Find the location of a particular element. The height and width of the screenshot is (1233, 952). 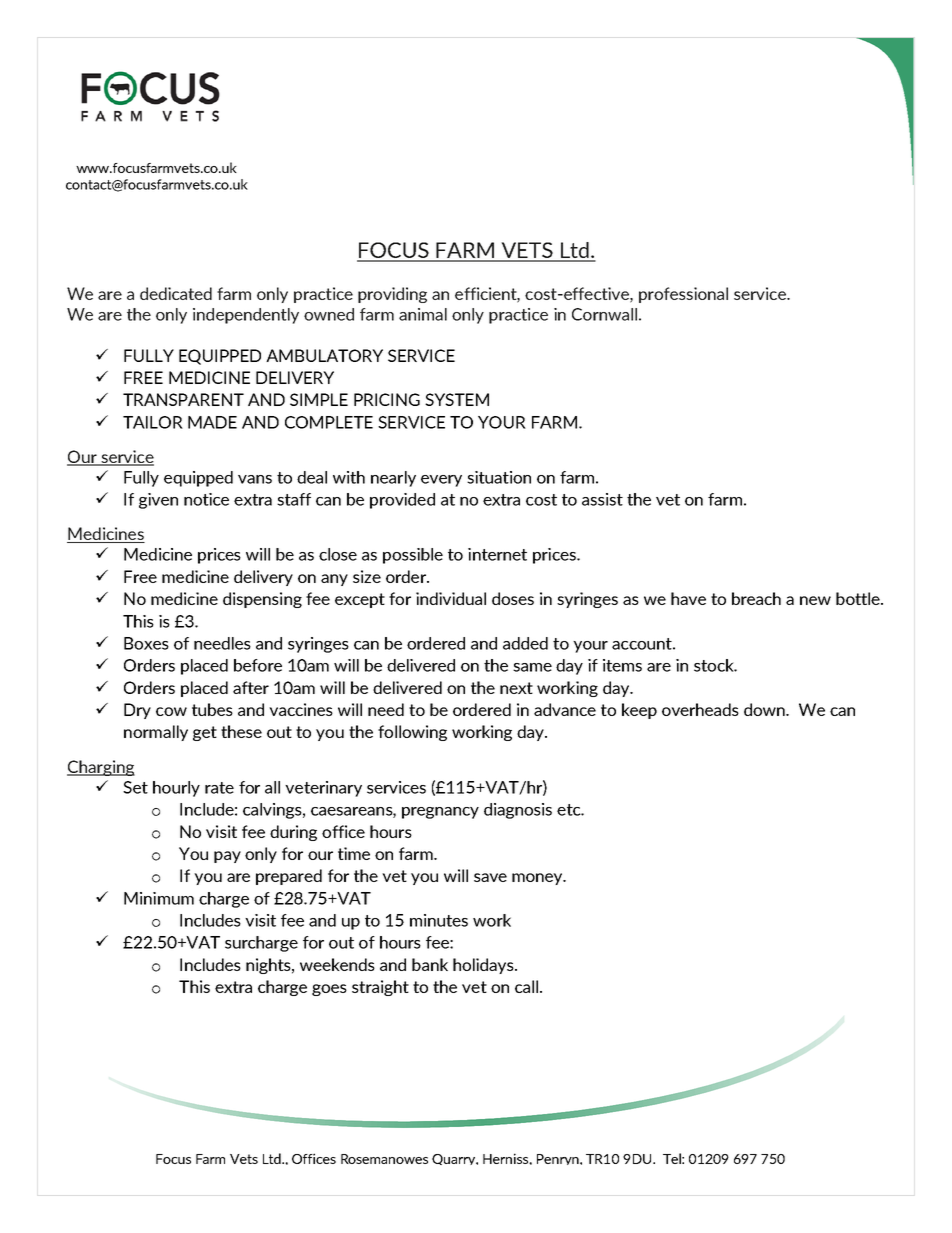

animal is located at coordinates (423, 314).
